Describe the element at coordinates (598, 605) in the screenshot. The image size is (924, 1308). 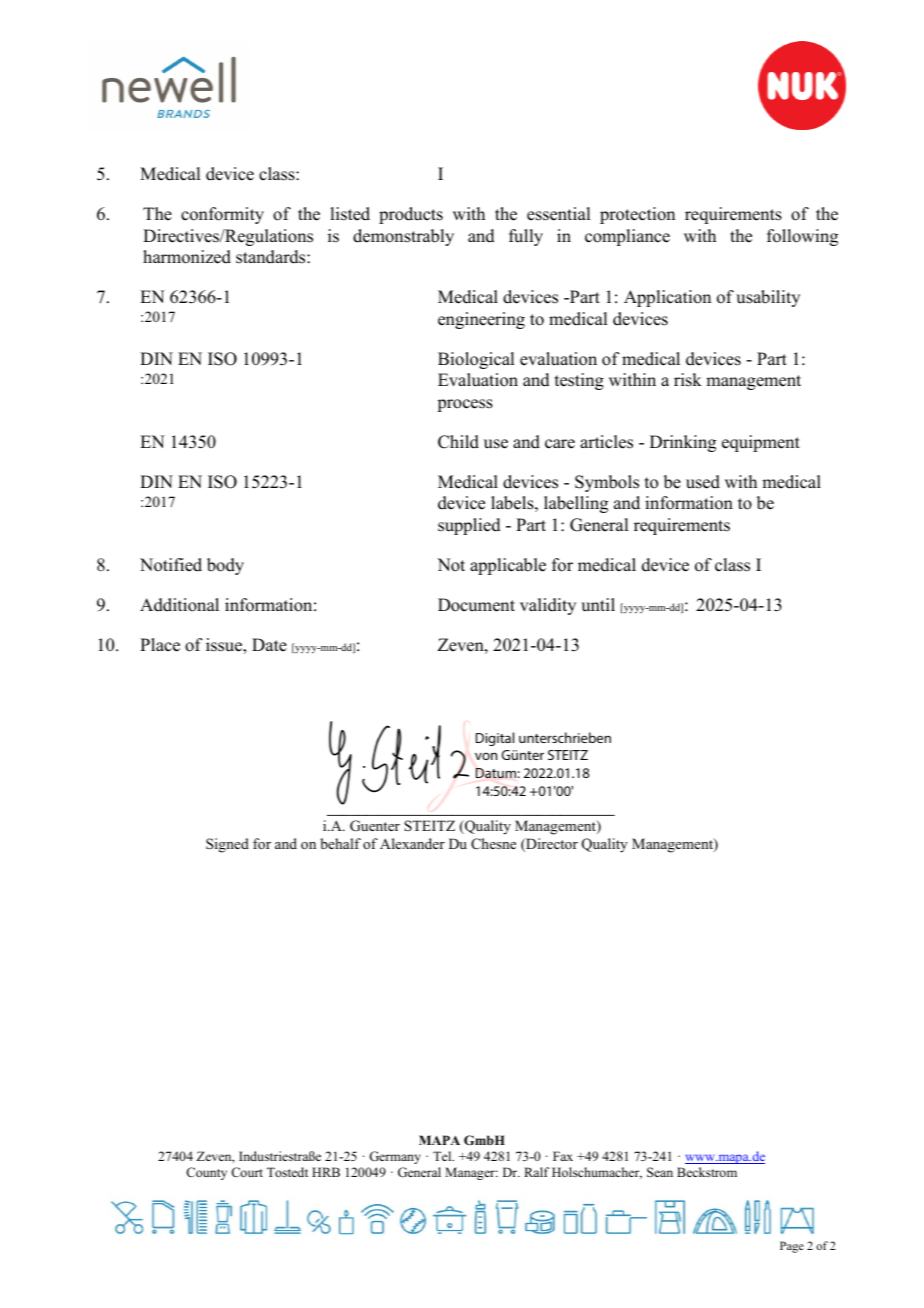
I see `until` at that location.
